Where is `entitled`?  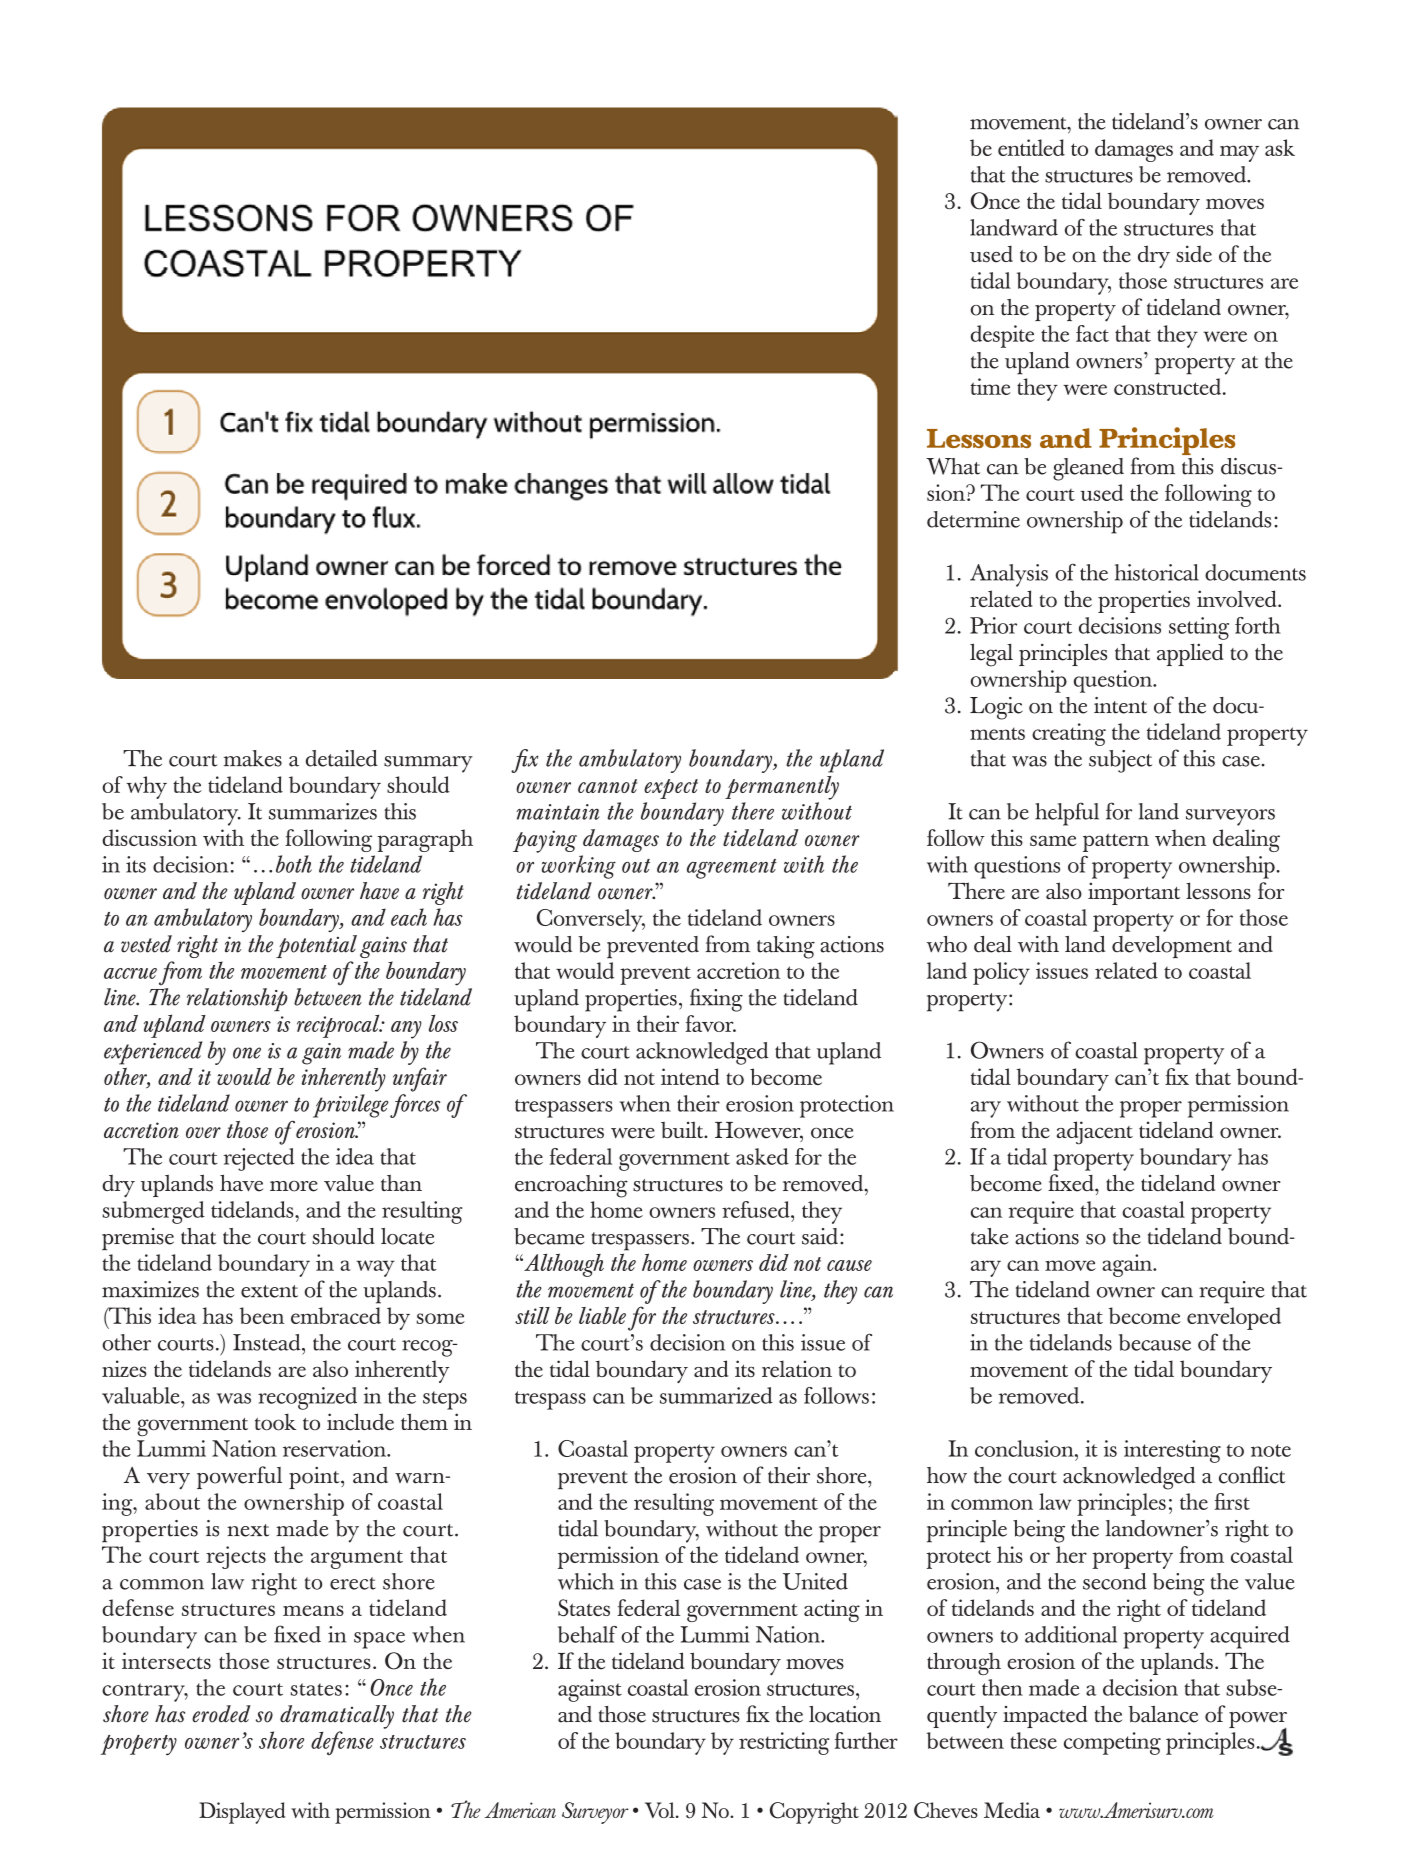
entitled is located at coordinates (1031, 147).
